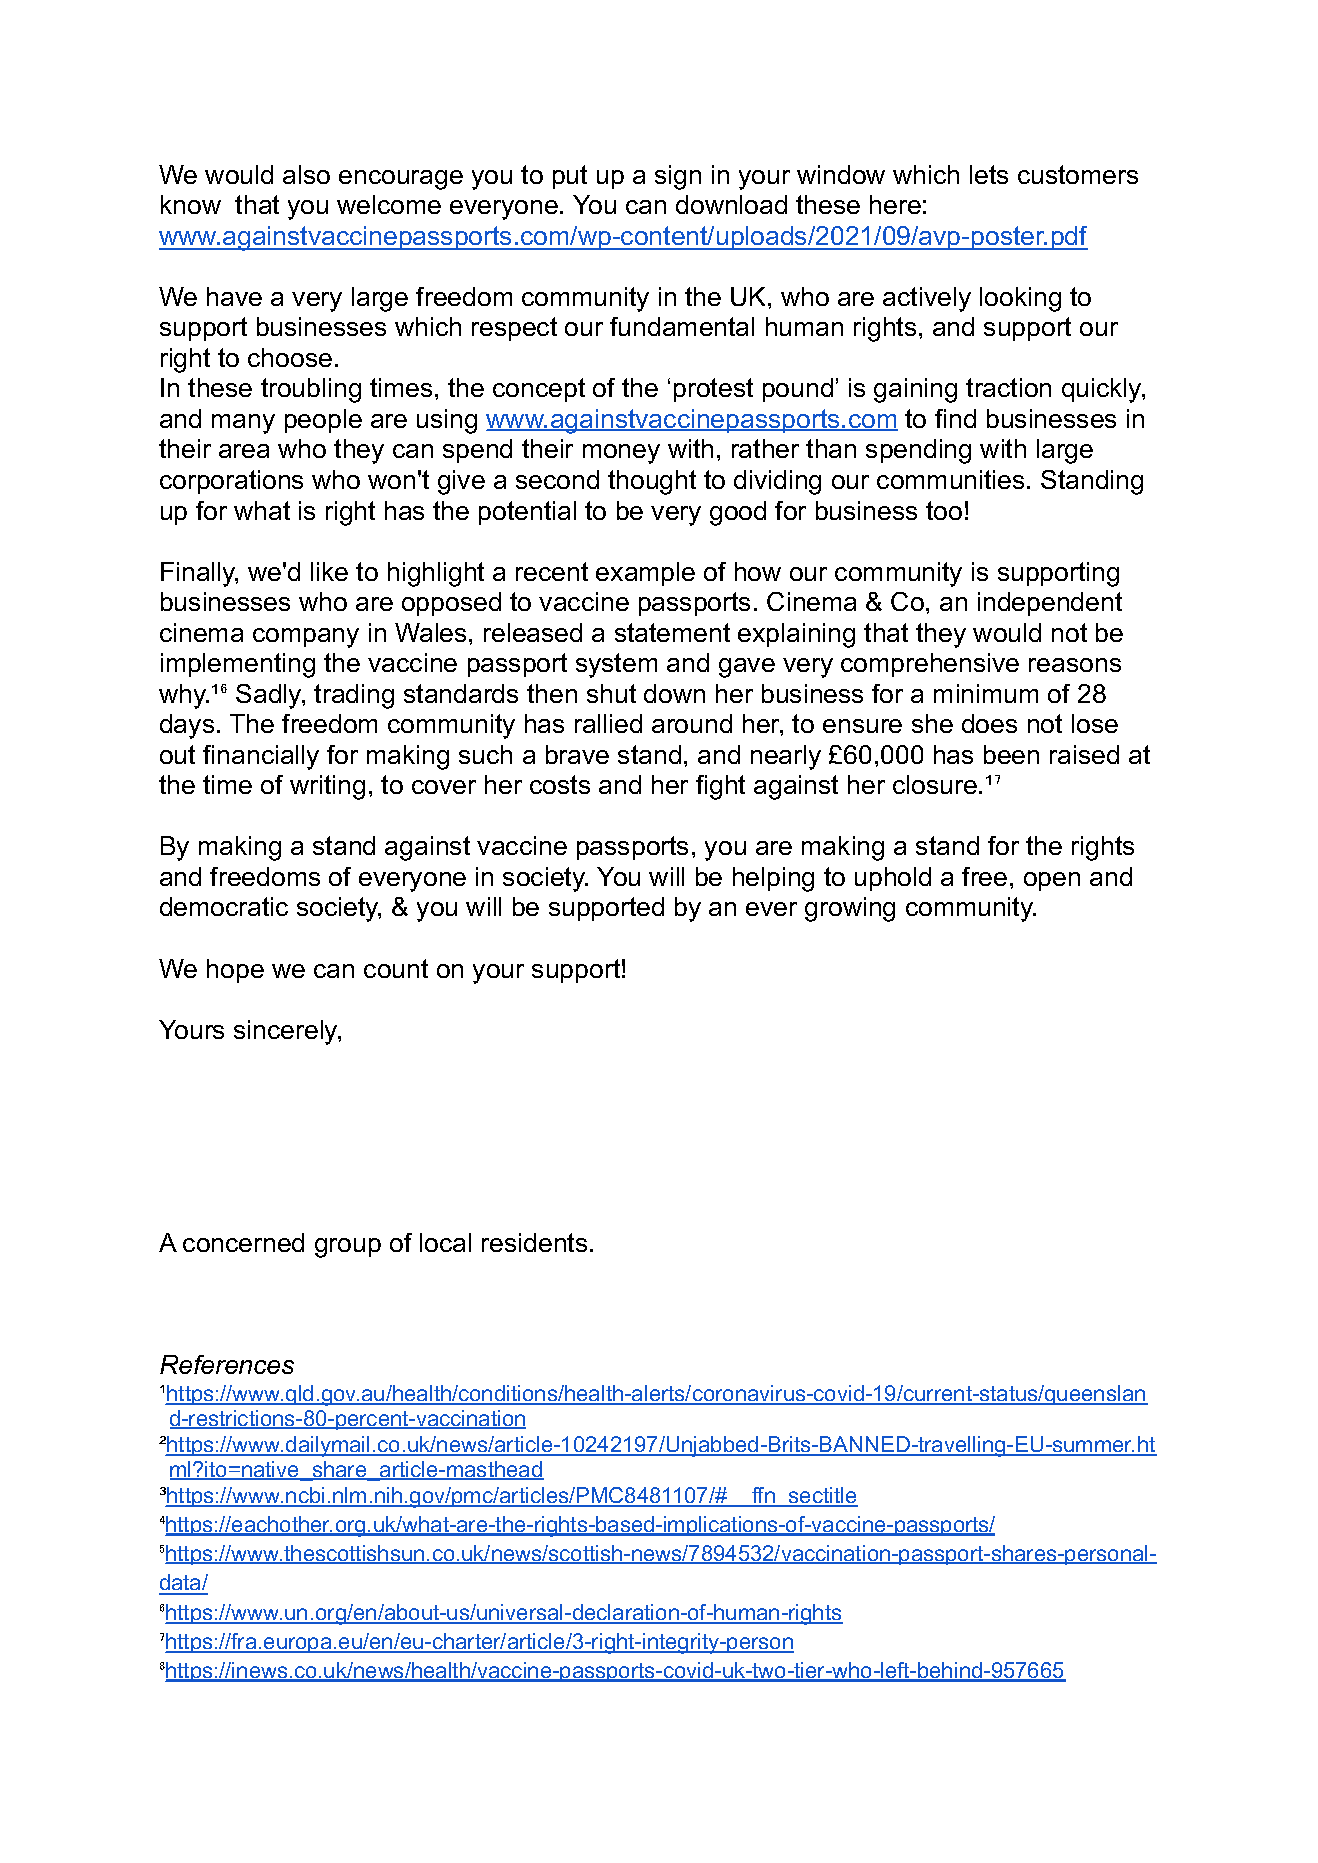  Describe the element at coordinates (306, 174) in the document. I see `also` at that location.
